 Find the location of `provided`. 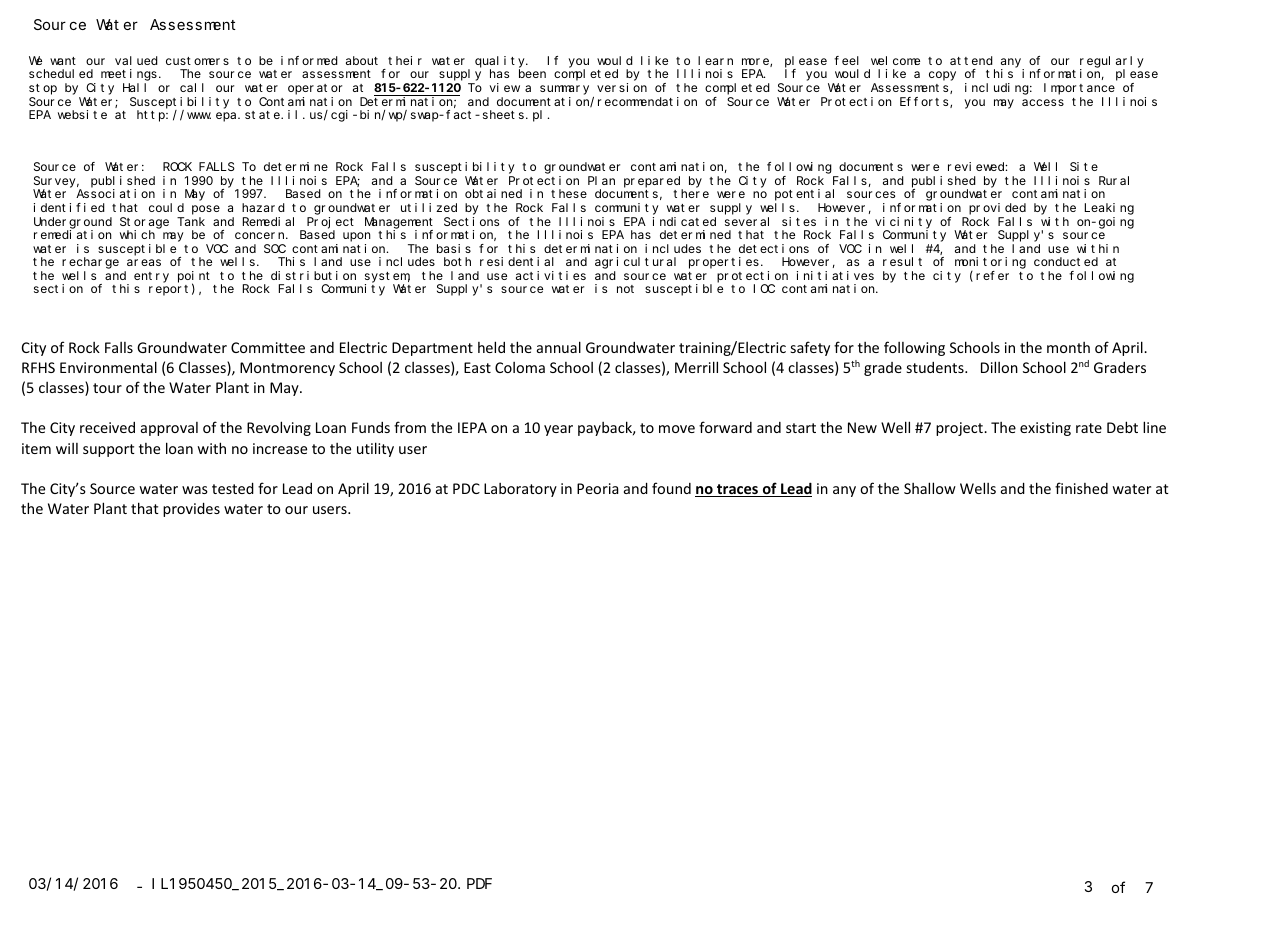

provided is located at coordinates (997, 209).
